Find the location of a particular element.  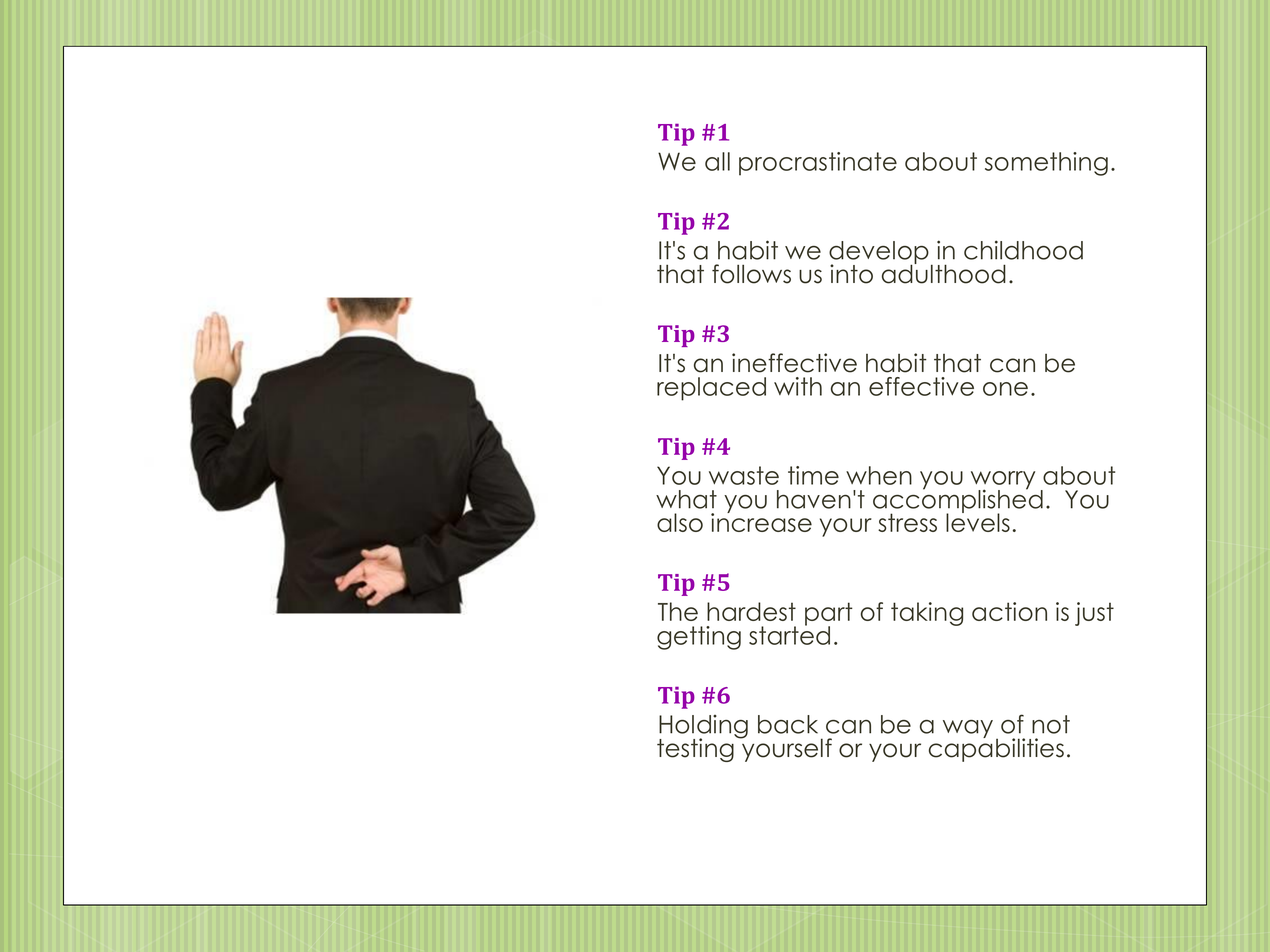

replaced is located at coordinates (711, 389).
